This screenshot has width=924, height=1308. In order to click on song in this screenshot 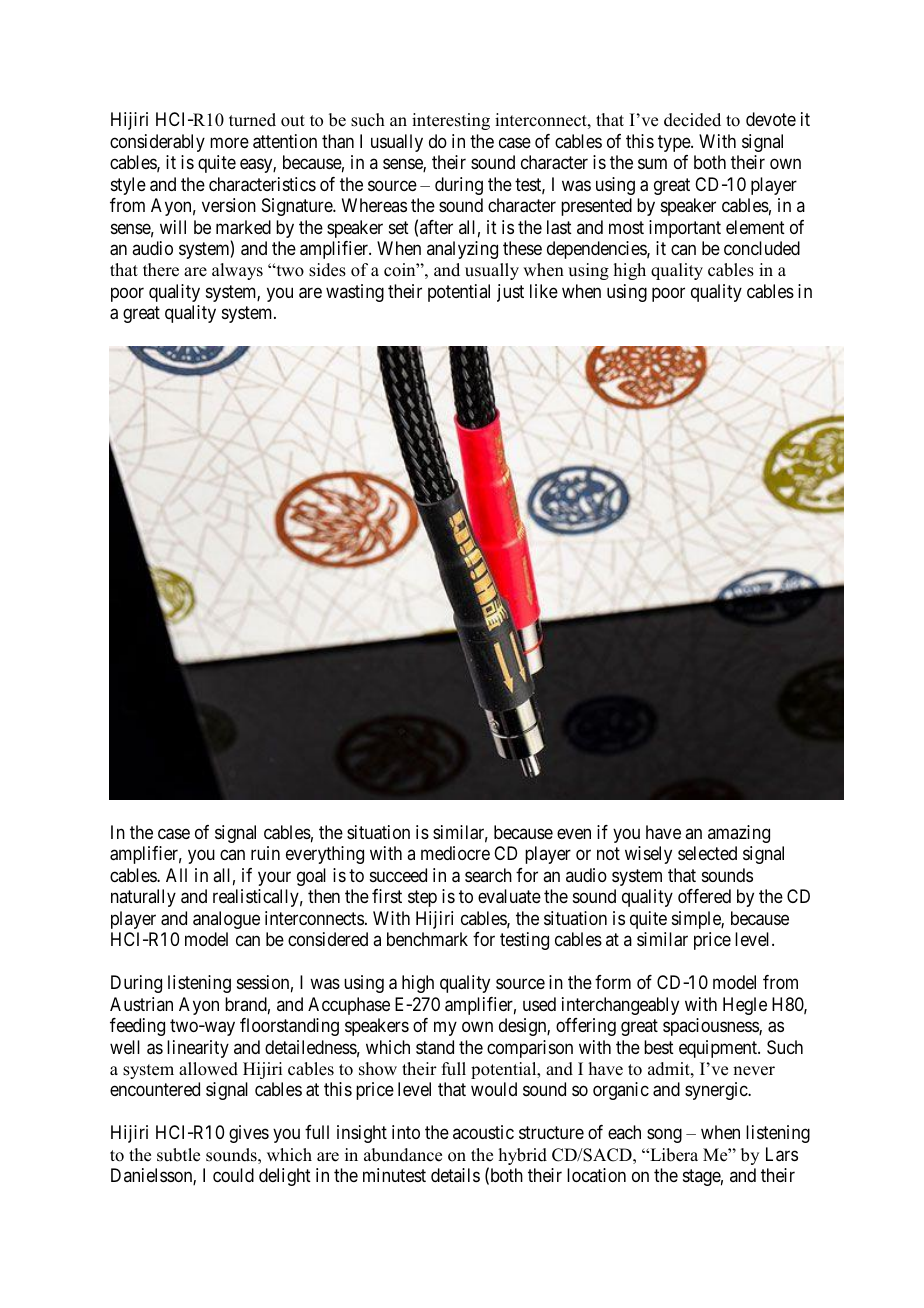, I will do `click(664, 1136)`.
